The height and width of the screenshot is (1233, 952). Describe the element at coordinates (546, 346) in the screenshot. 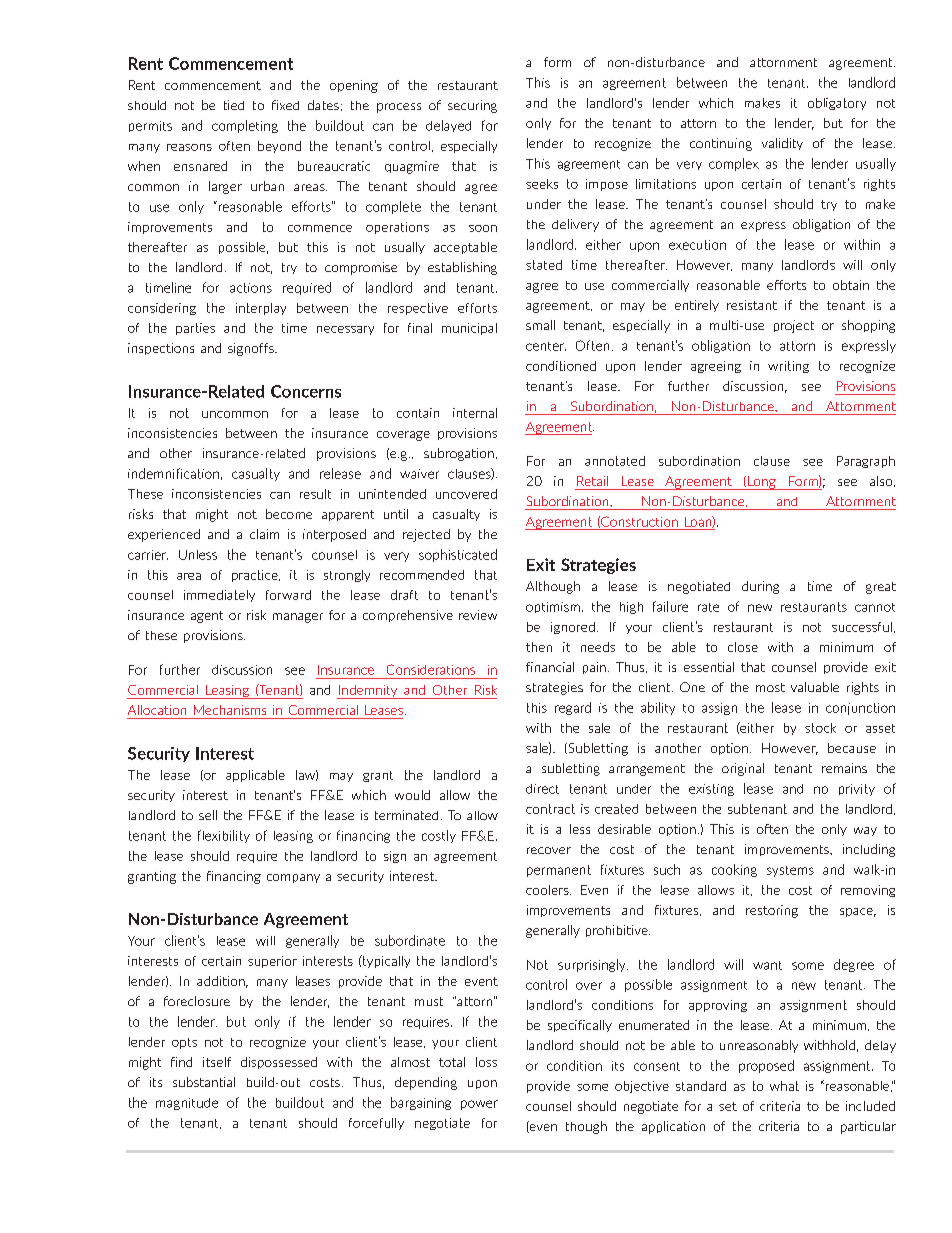

I see `center` at that location.
